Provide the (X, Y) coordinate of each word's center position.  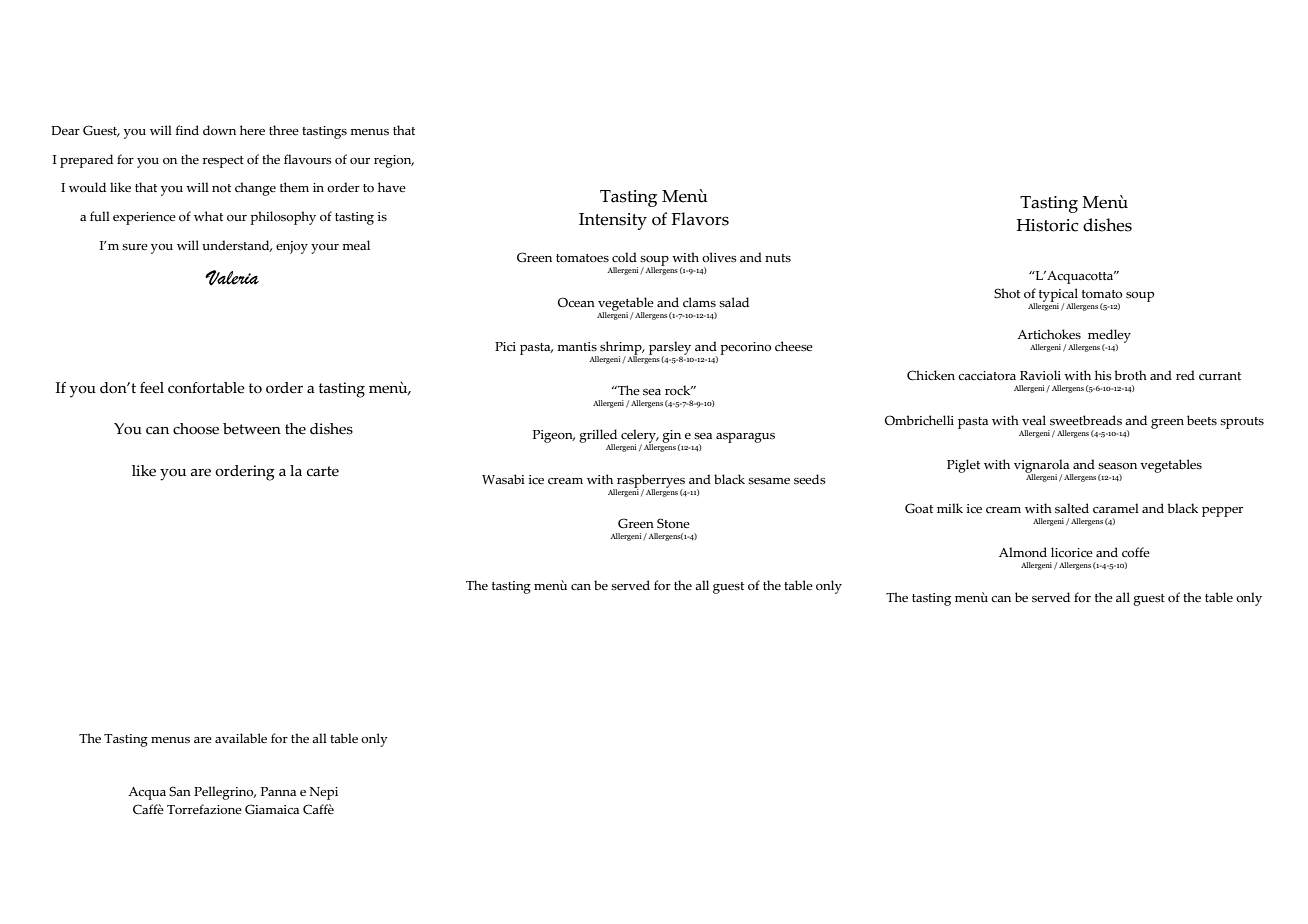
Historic (1047, 225)
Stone (673, 523)
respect (223, 162)
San (180, 791)
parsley (670, 349)
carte (323, 471)
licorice (1072, 552)
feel (152, 388)
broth (1130, 375)
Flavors (700, 219)
